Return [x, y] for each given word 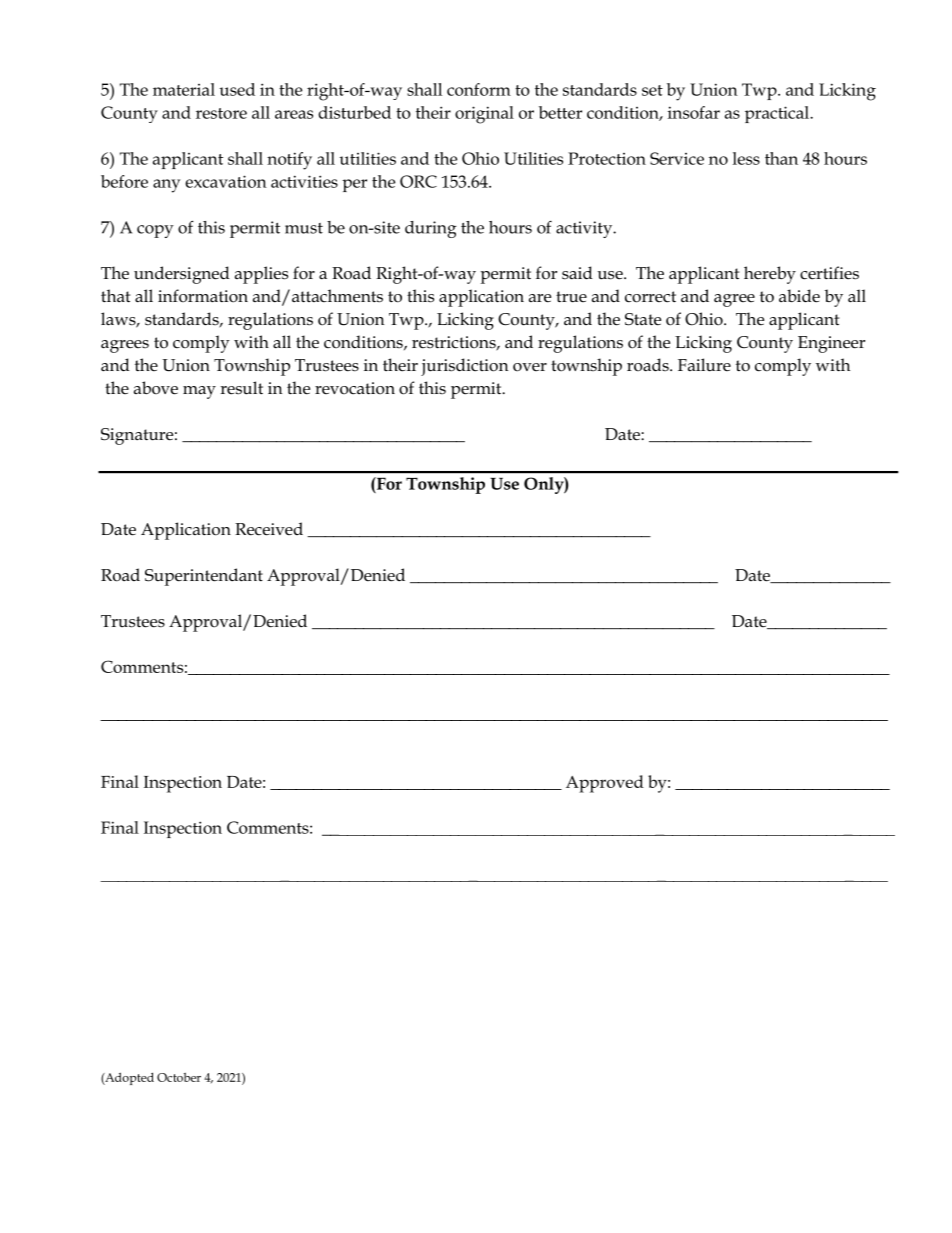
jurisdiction [465, 367]
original [484, 115]
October [179, 1077]
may [199, 392]
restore [221, 113]
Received [269, 529]
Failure [704, 365]
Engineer [831, 344]
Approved [605, 784]
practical [778, 114]
